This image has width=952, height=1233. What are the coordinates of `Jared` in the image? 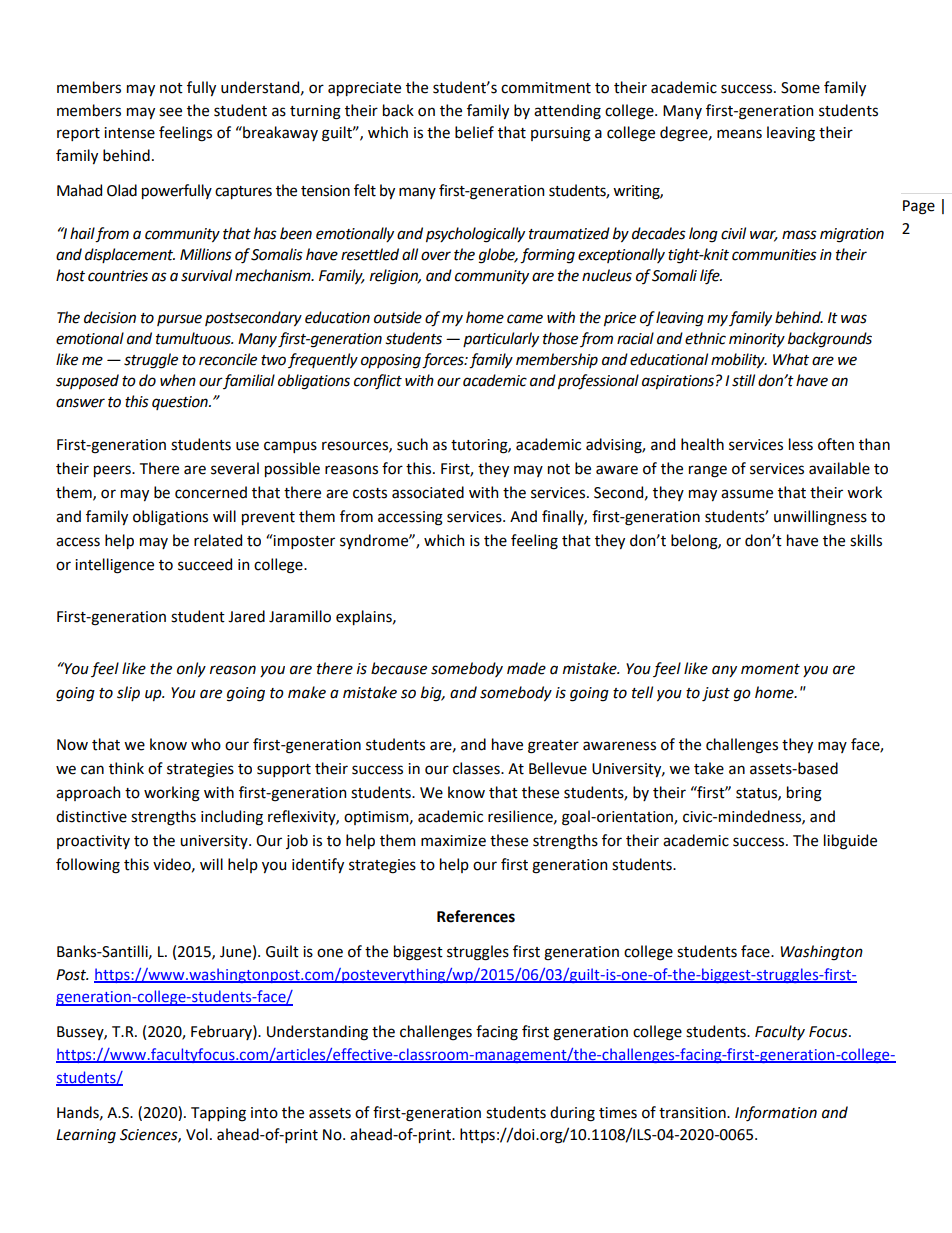 It's located at (246, 616).
